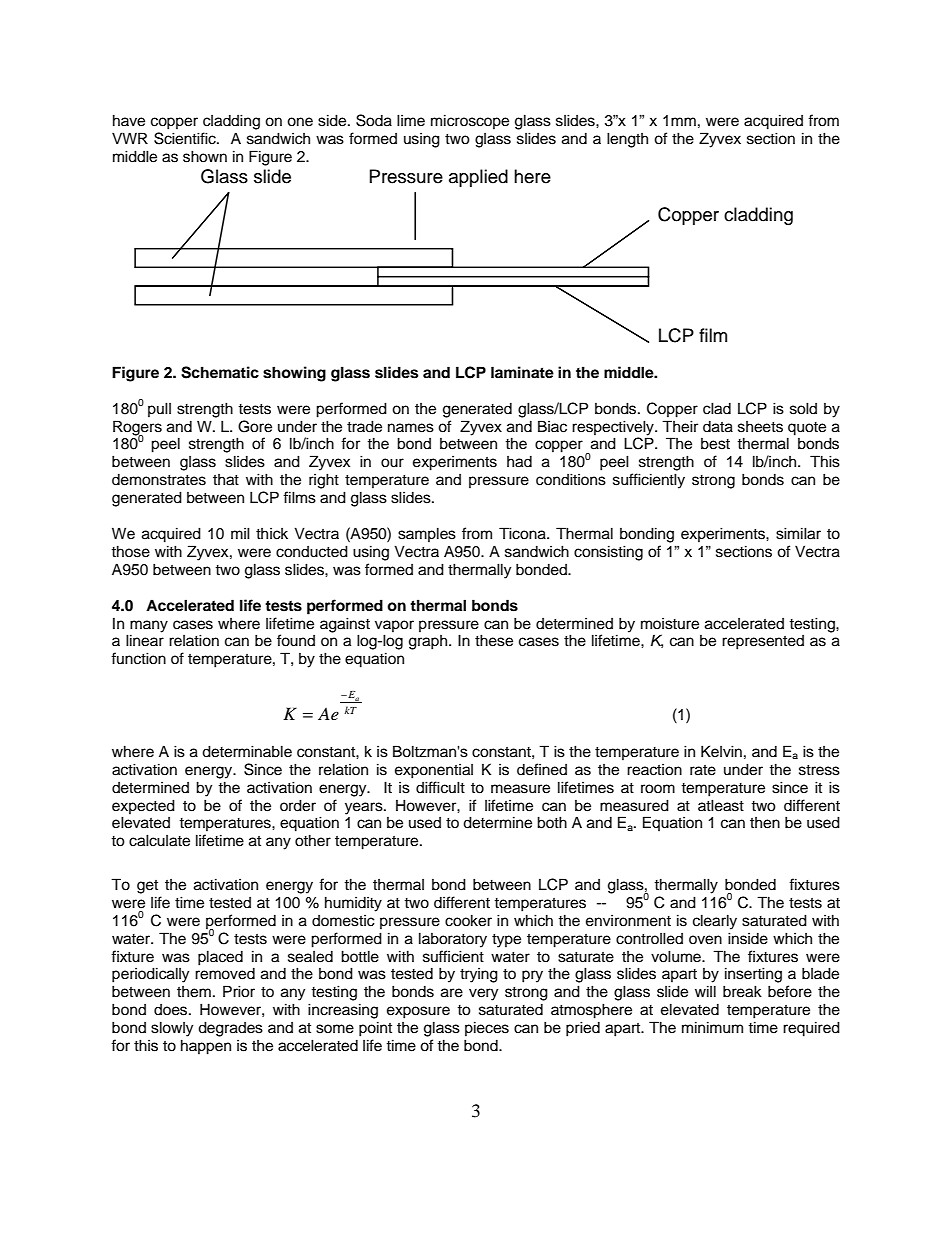 Image resolution: width=952 pixels, height=1233 pixels. Describe the element at coordinates (519, 462) in the document. I see `had` at that location.
